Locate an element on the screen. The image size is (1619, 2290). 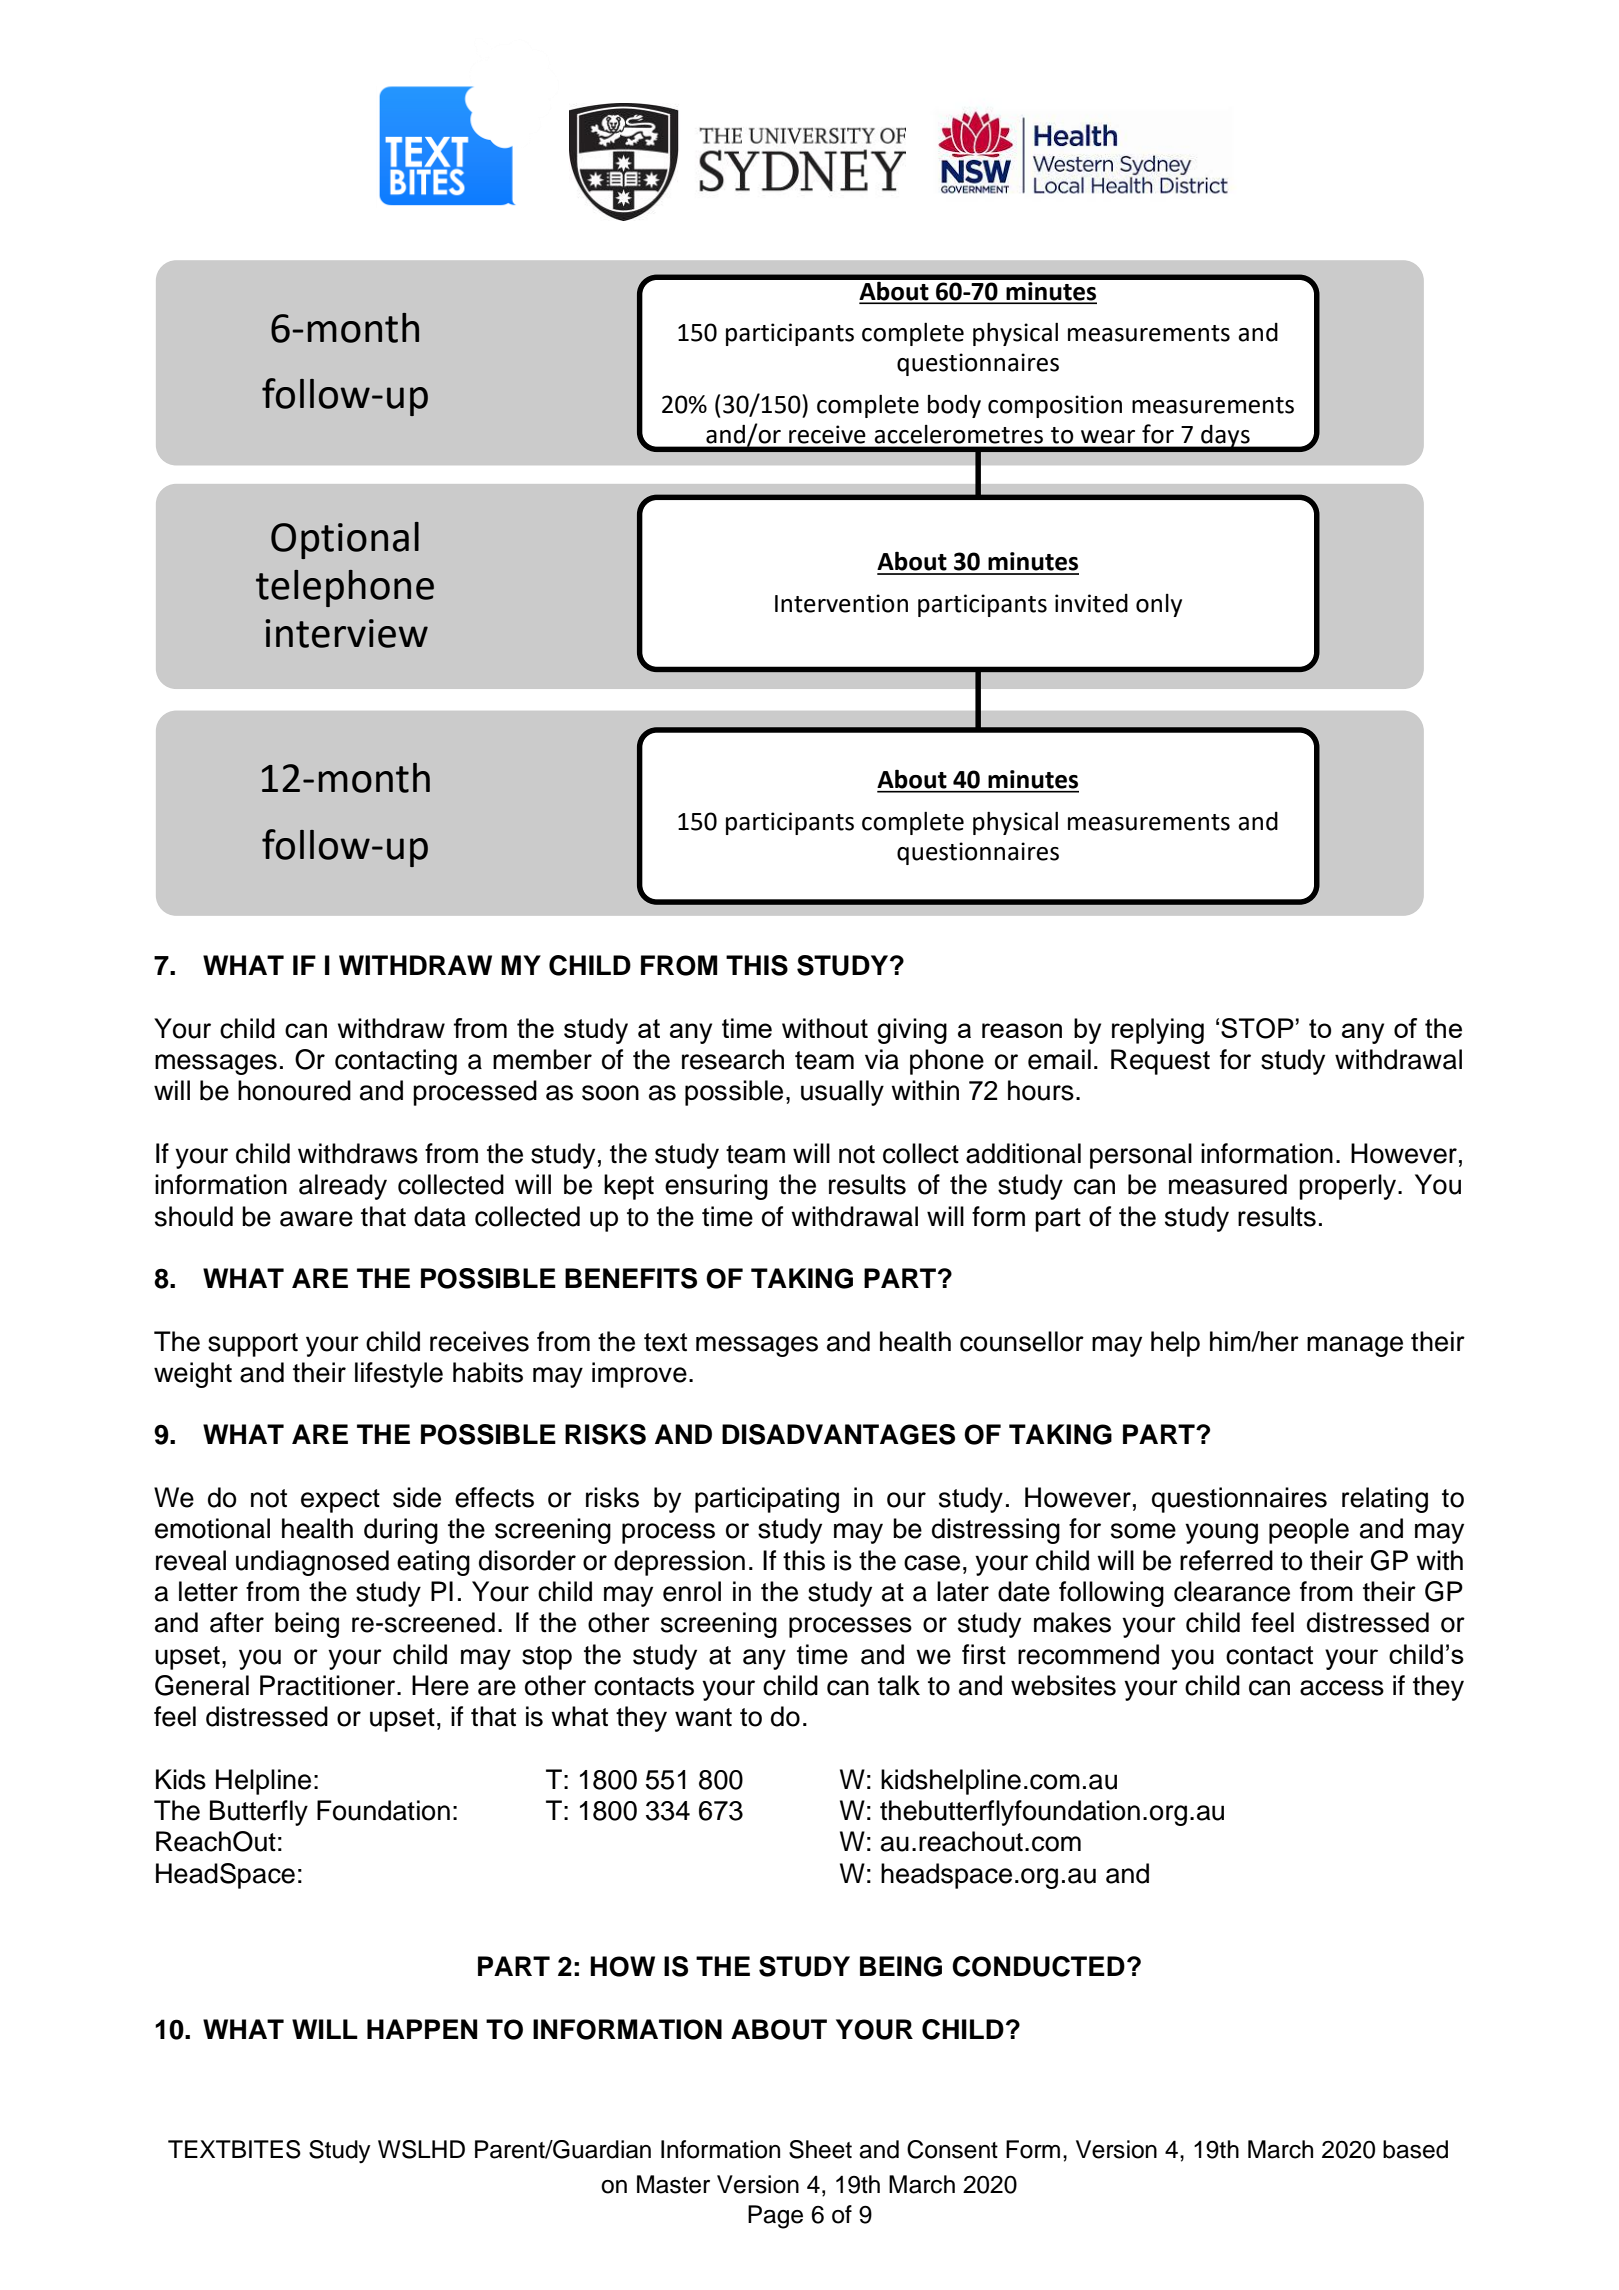
support is located at coordinates (253, 1345).
